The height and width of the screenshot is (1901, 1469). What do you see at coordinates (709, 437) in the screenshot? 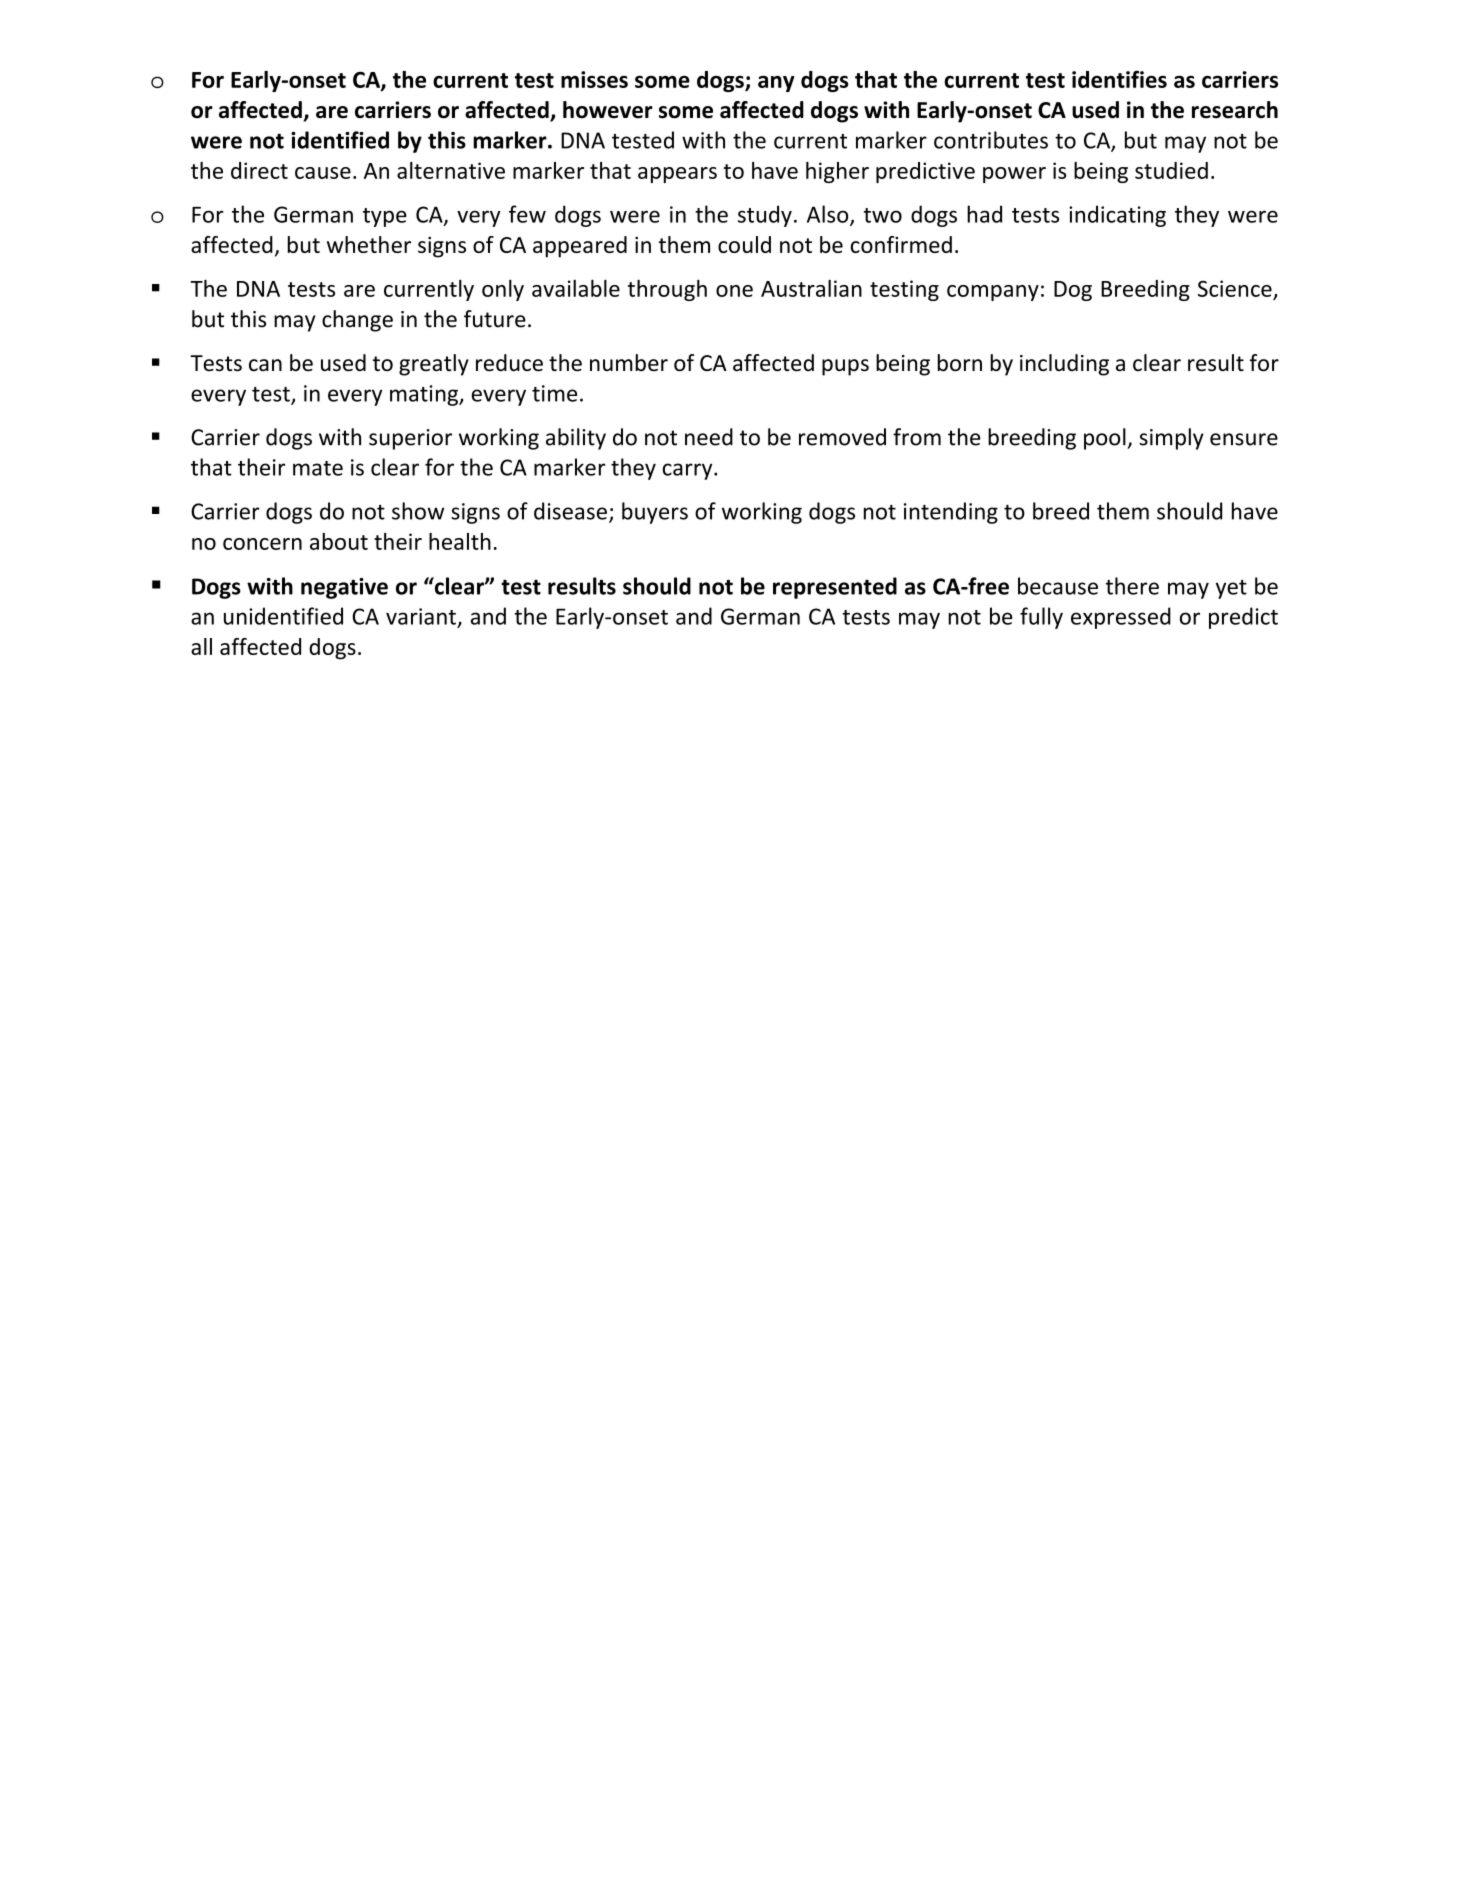
I see `need` at bounding box center [709, 437].
